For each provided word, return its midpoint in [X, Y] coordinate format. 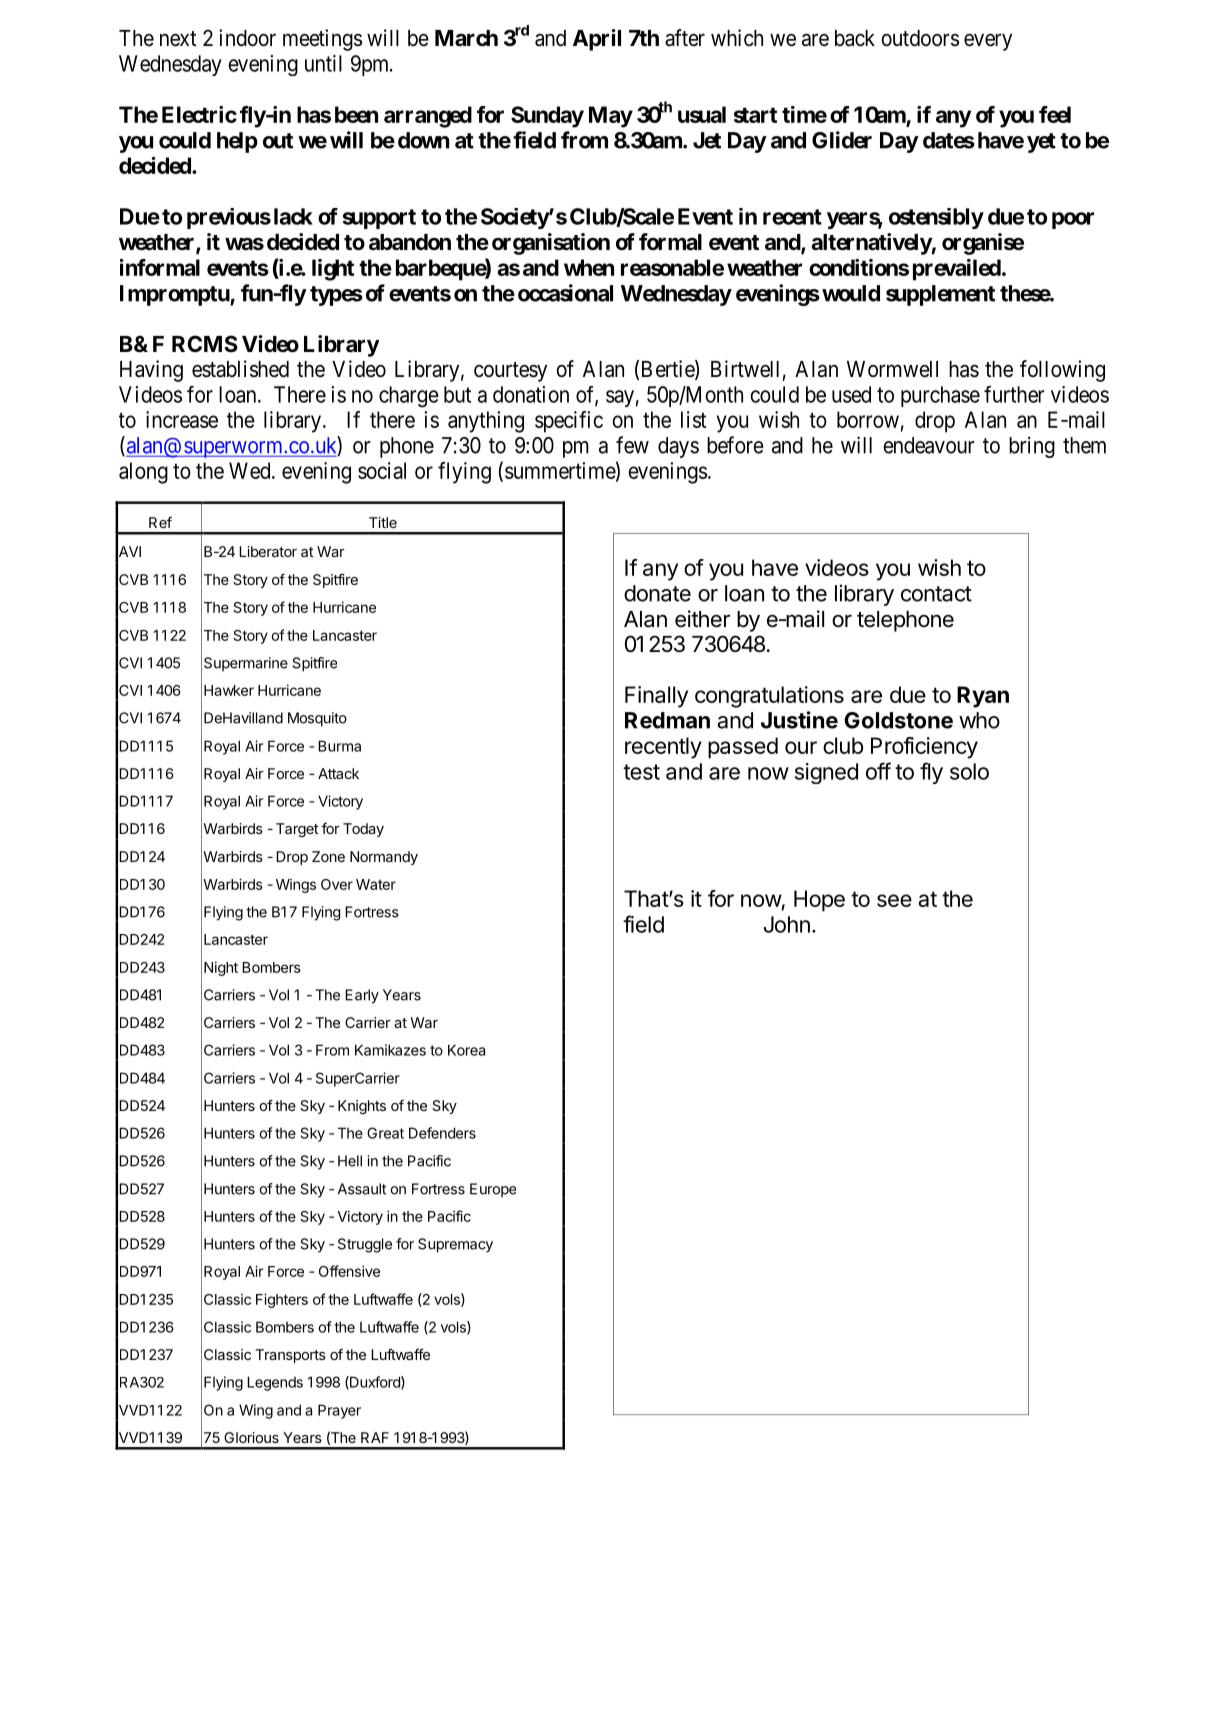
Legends [275, 1383]
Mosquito [317, 719]
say [620, 398]
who [979, 720]
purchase [940, 396]
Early [362, 996]
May [611, 117]
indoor [247, 38]
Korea [466, 1050]
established [240, 369]
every [988, 42]
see [894, 900]
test [641, 772]
